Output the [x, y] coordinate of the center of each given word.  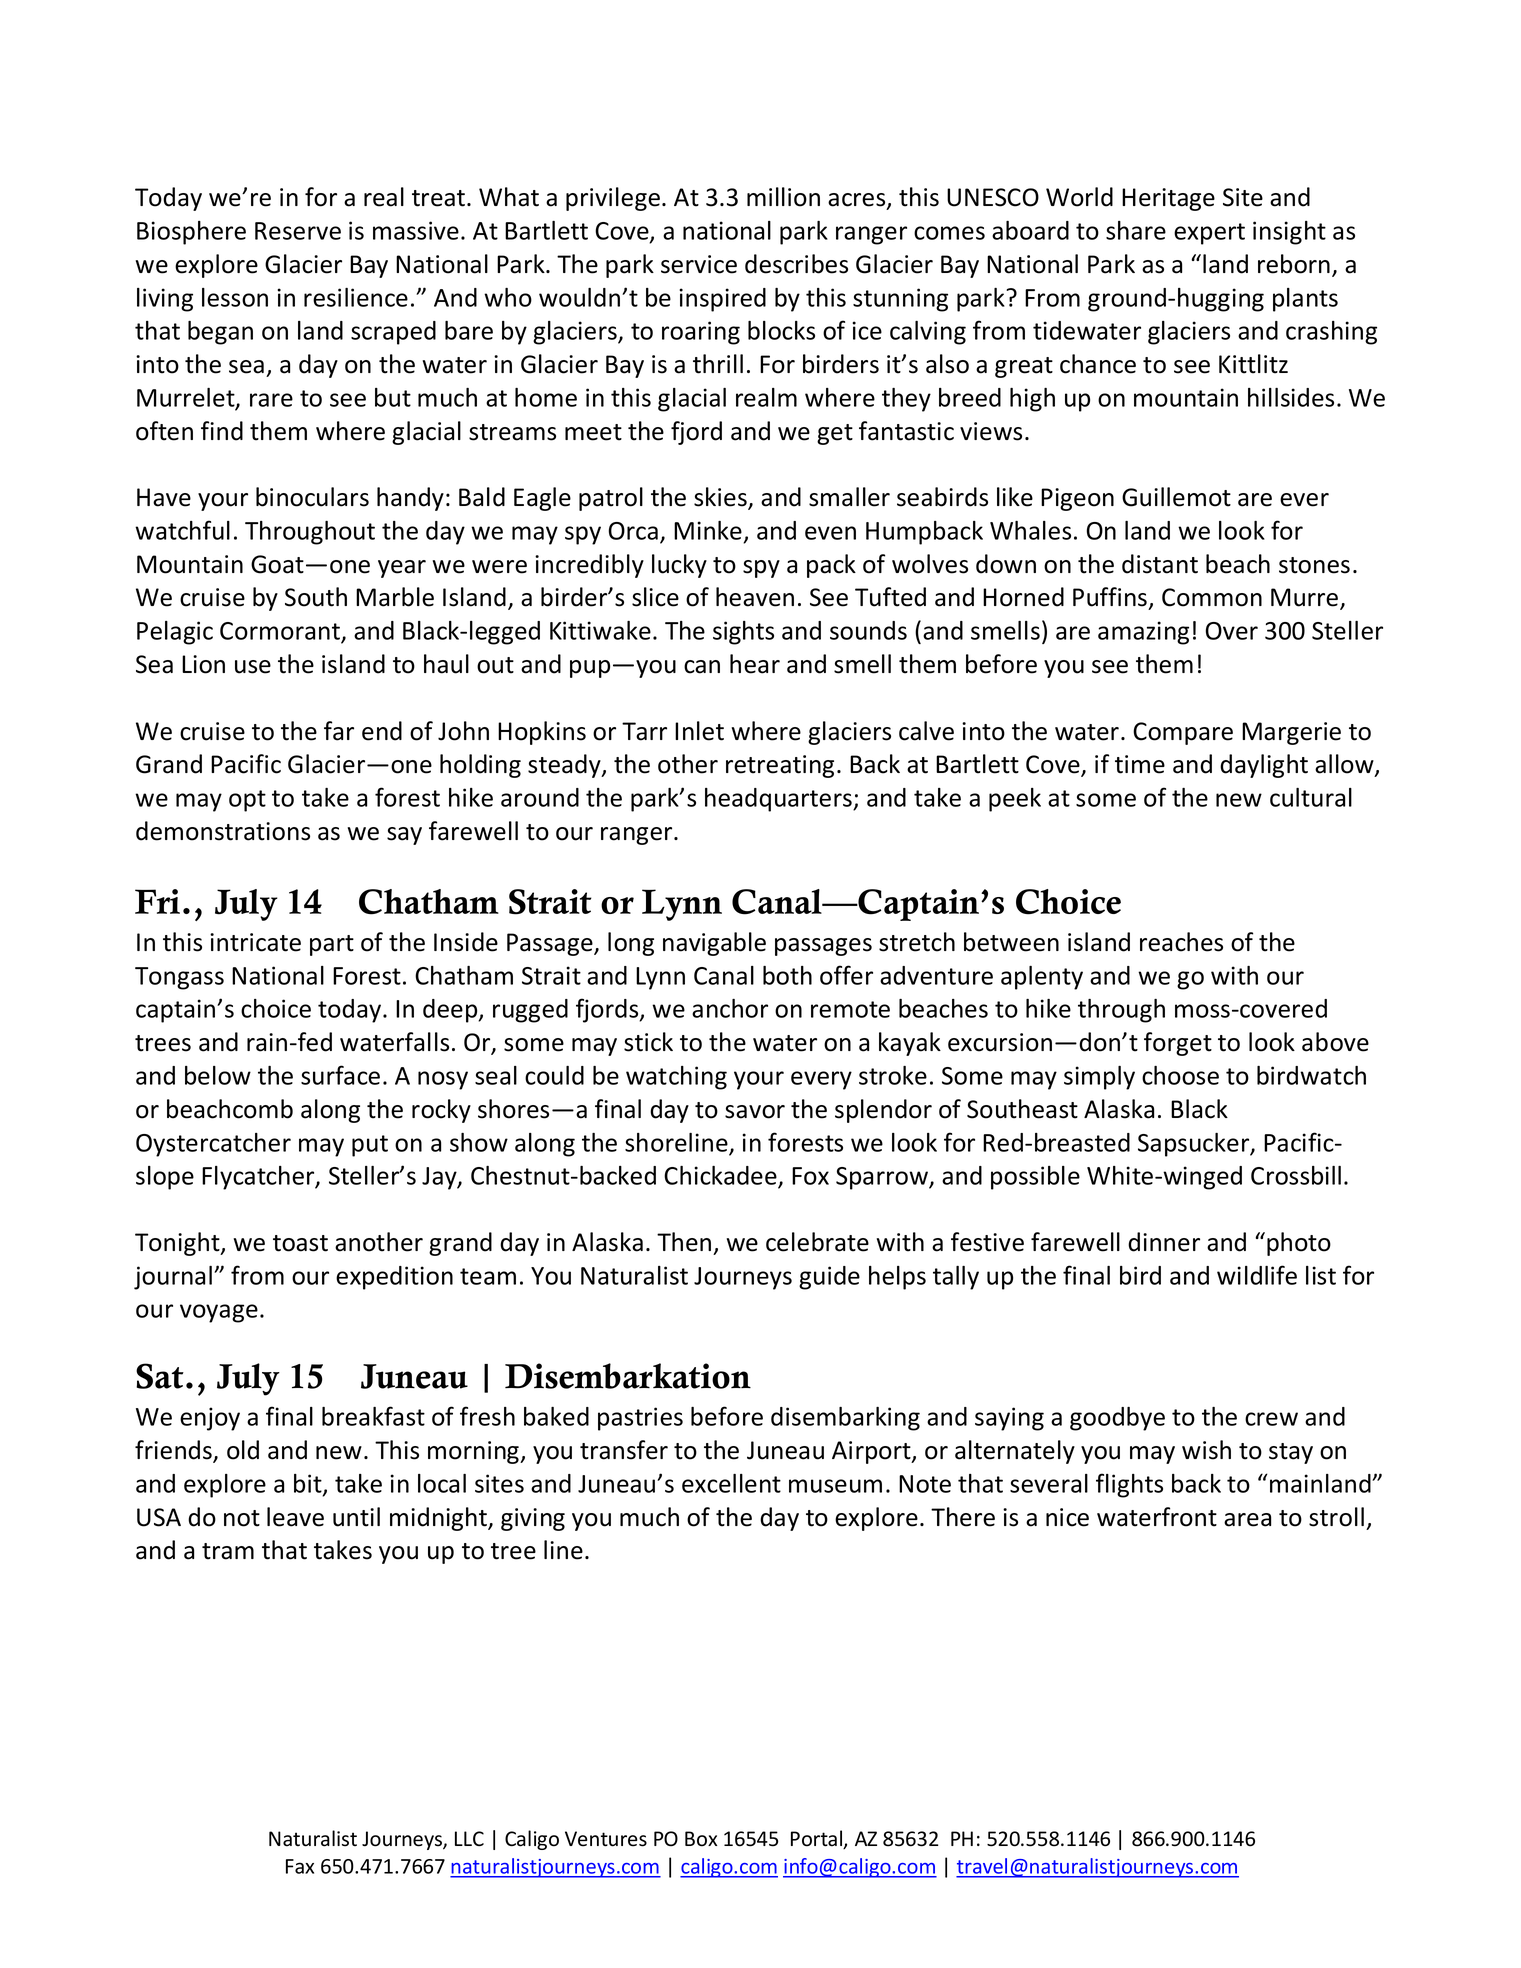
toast [300, 1243]
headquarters [779, 800]
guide [829, 1278]
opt [247, 801]
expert [1209, 234]
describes [796, 264]
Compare [1183, 733]
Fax [300, 1866]
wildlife [1257, 1275]
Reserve [298, 231]
